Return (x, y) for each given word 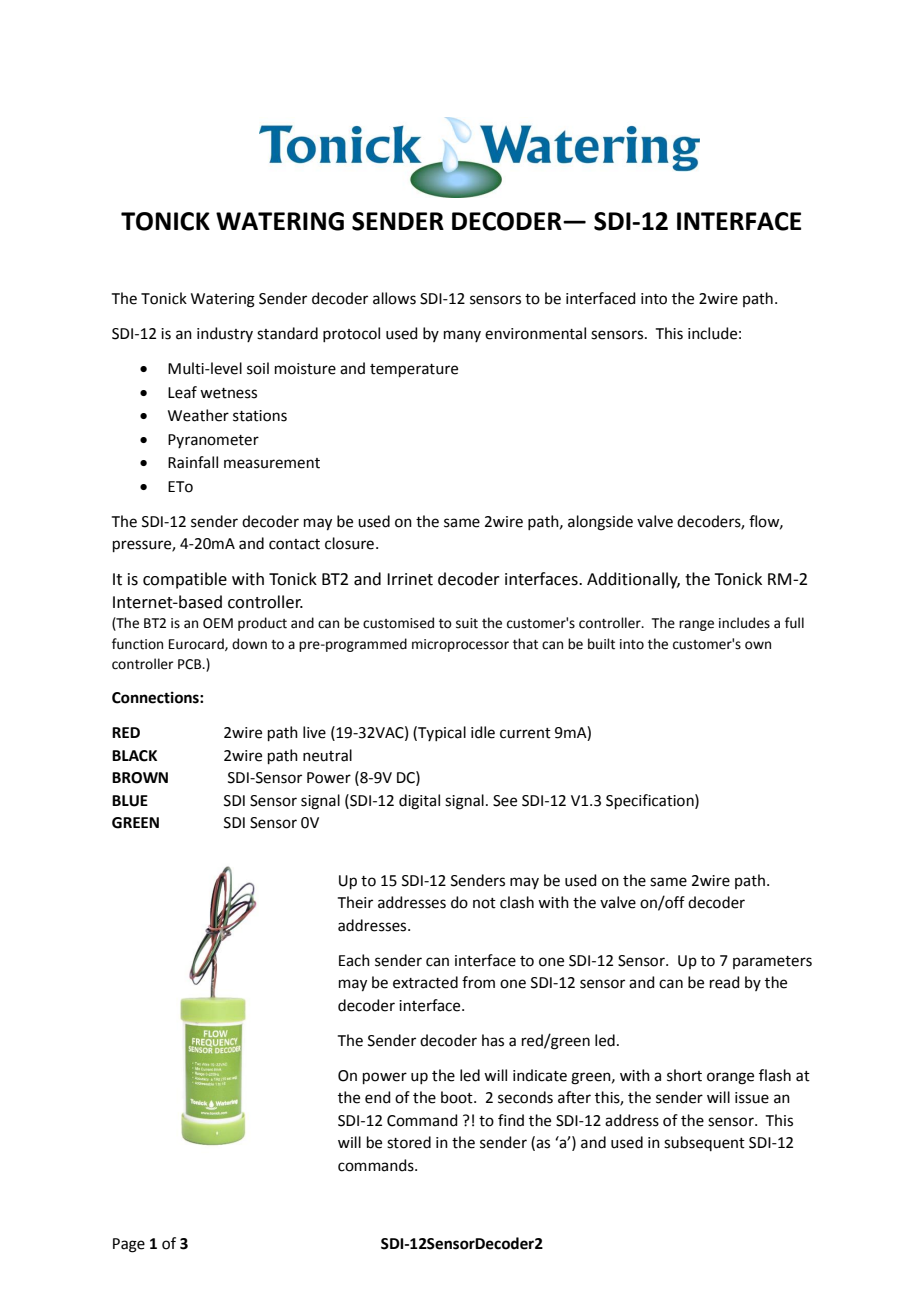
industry (225, 334)
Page (129, 1245)
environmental (535, 333)
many (462, 336)
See (505, 801)
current (525, 733)
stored (409, 1142)
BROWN (140, 778)
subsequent (704, 1143)
